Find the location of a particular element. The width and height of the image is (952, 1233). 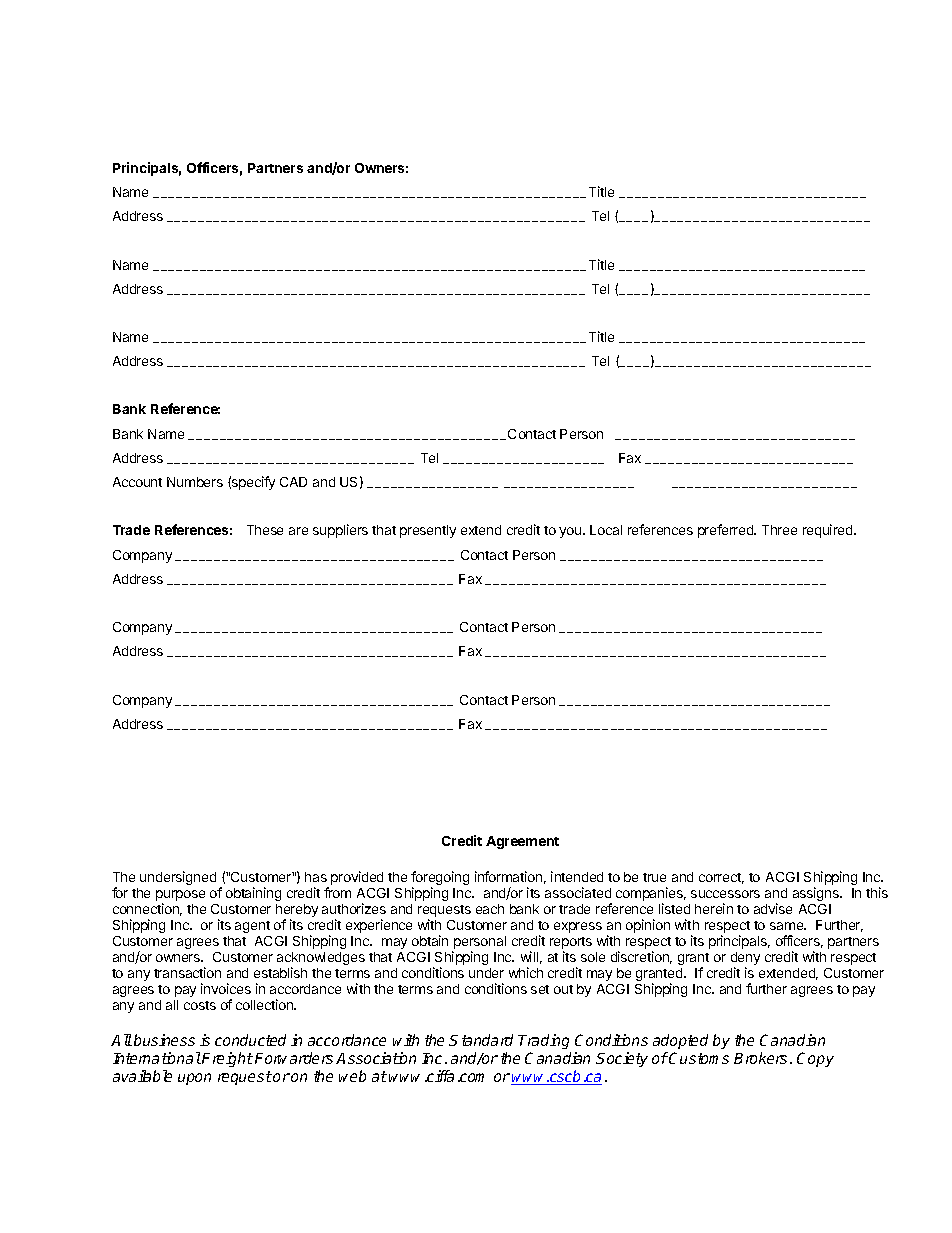

upon is located at coordinates (194, 1079).
